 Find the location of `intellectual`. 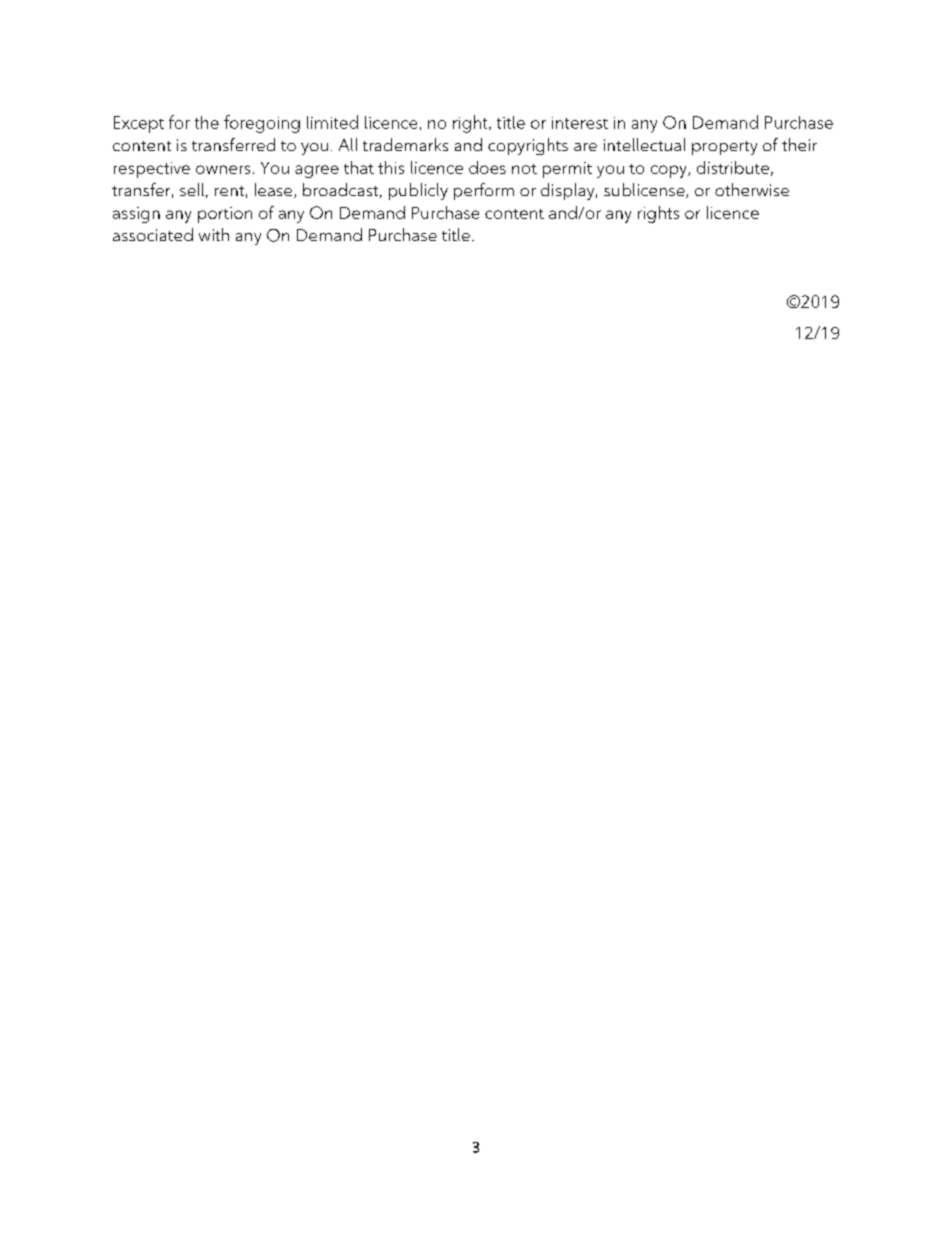

intellectual is located at coordinates (644, 144).
